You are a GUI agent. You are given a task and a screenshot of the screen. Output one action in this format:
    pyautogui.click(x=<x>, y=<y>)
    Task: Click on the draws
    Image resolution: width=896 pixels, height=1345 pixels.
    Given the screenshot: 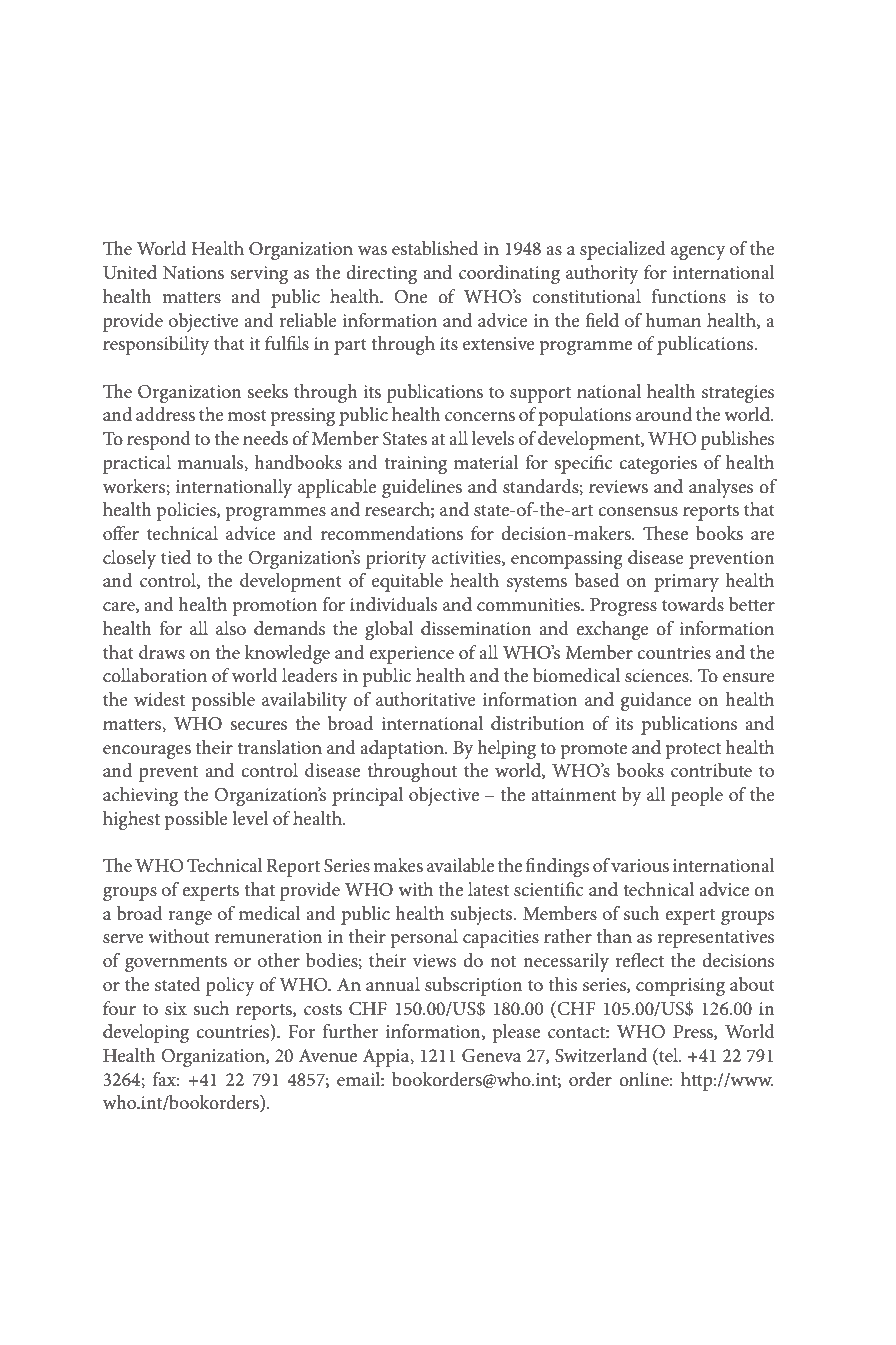 What is the action you would take?
    pyautogui.click(x=162, y=652)
